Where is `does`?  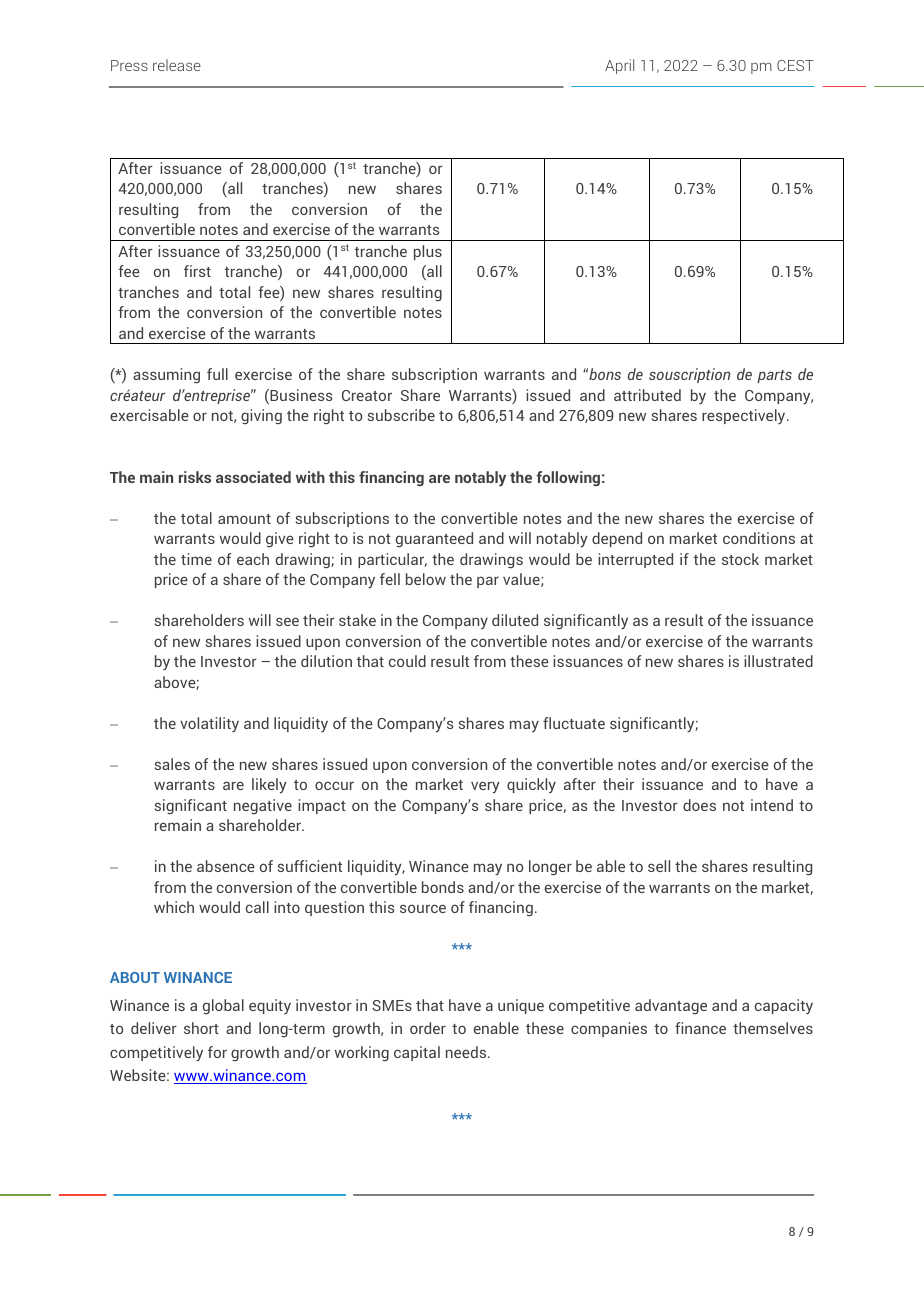
does is located at coordinates (699, 805).
